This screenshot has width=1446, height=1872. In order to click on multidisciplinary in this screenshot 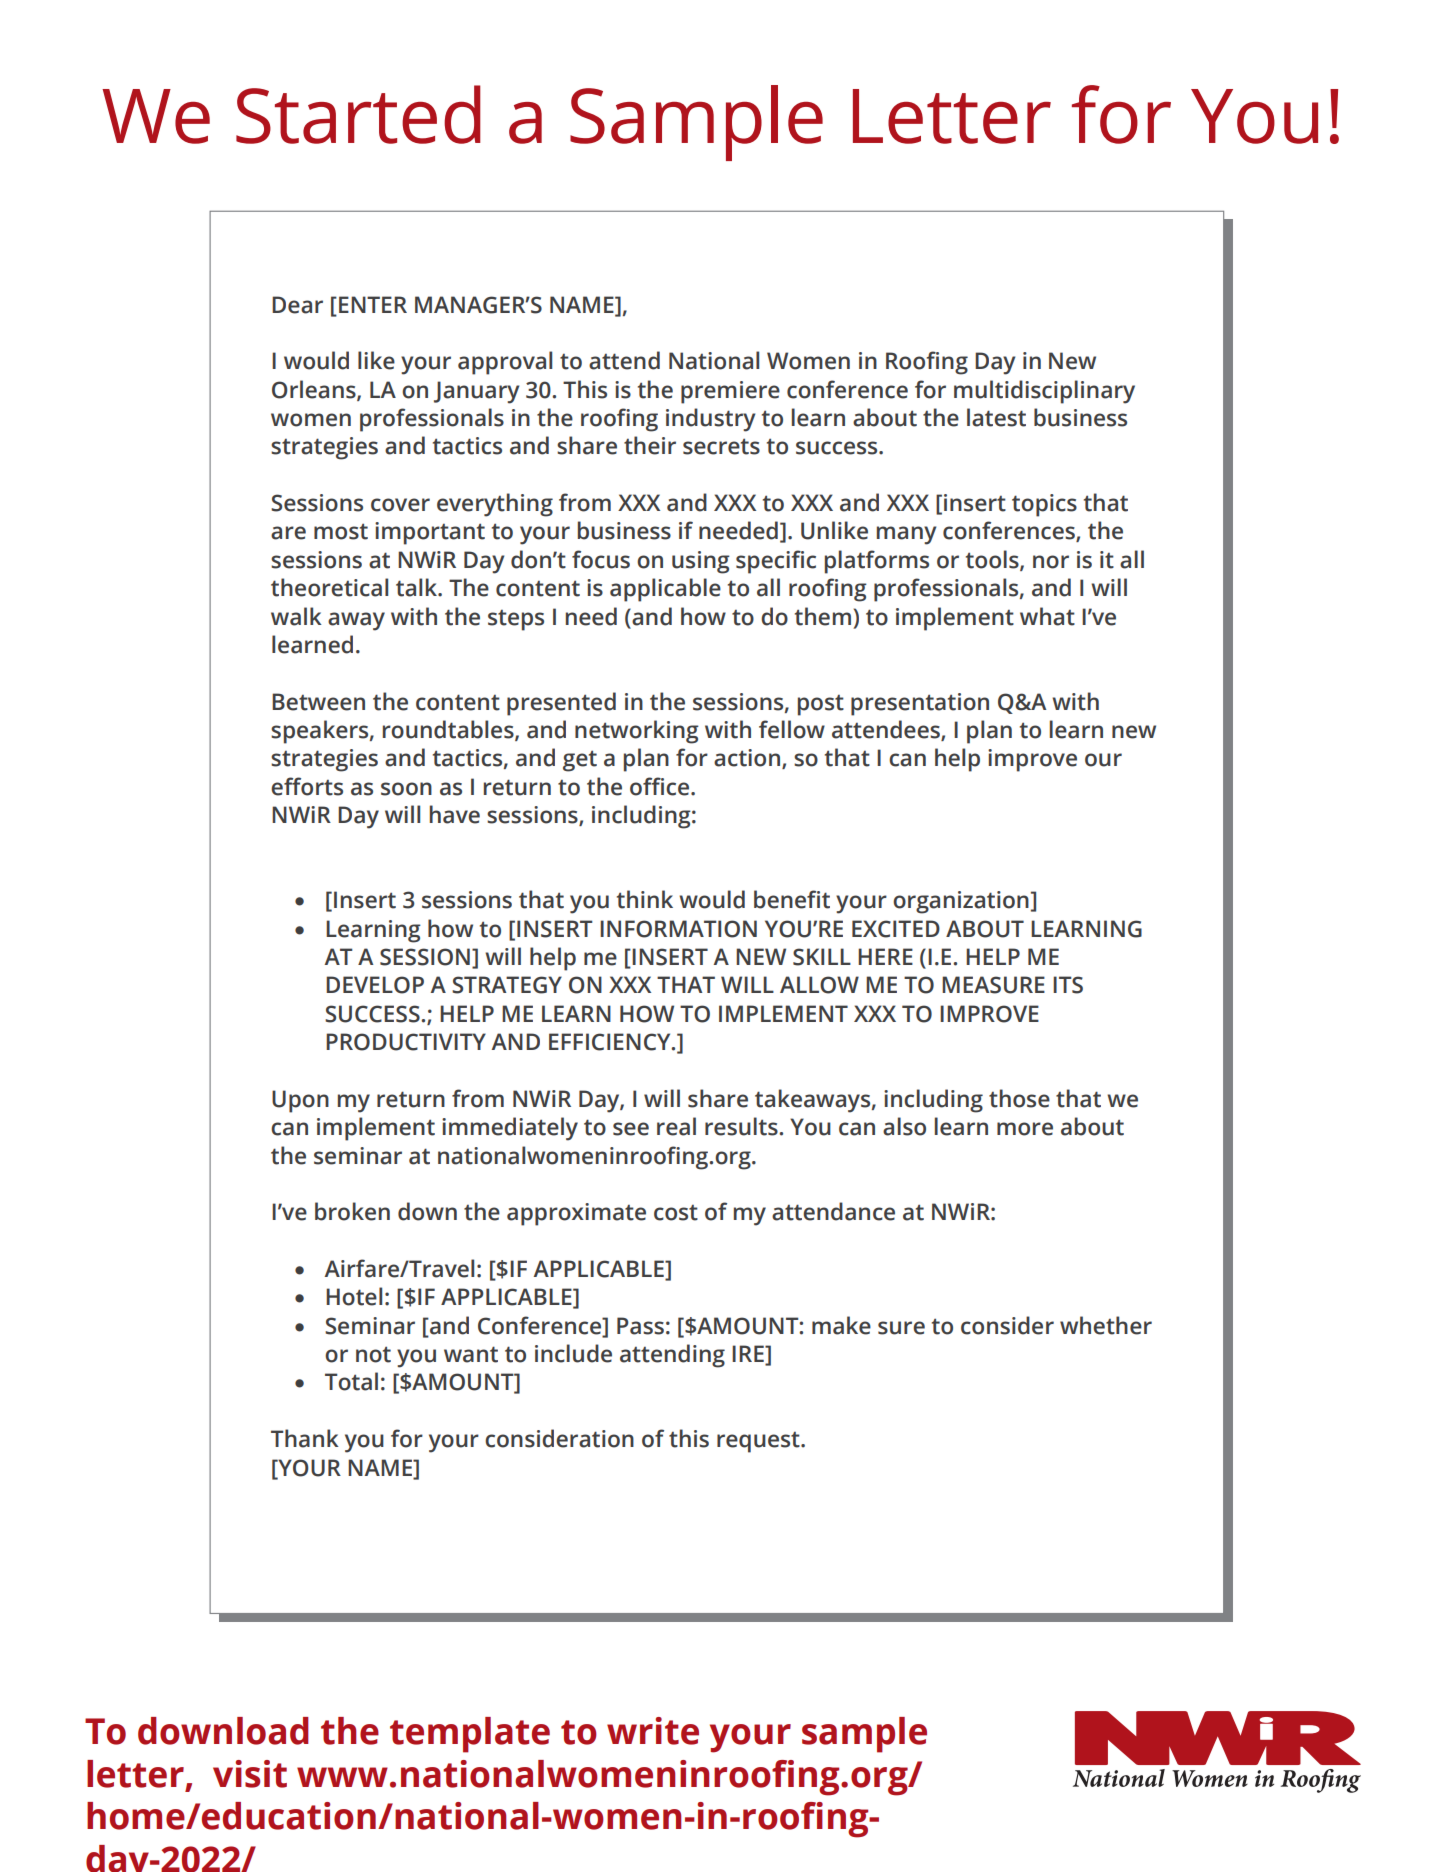, I will do `click(1044, 392)`.
